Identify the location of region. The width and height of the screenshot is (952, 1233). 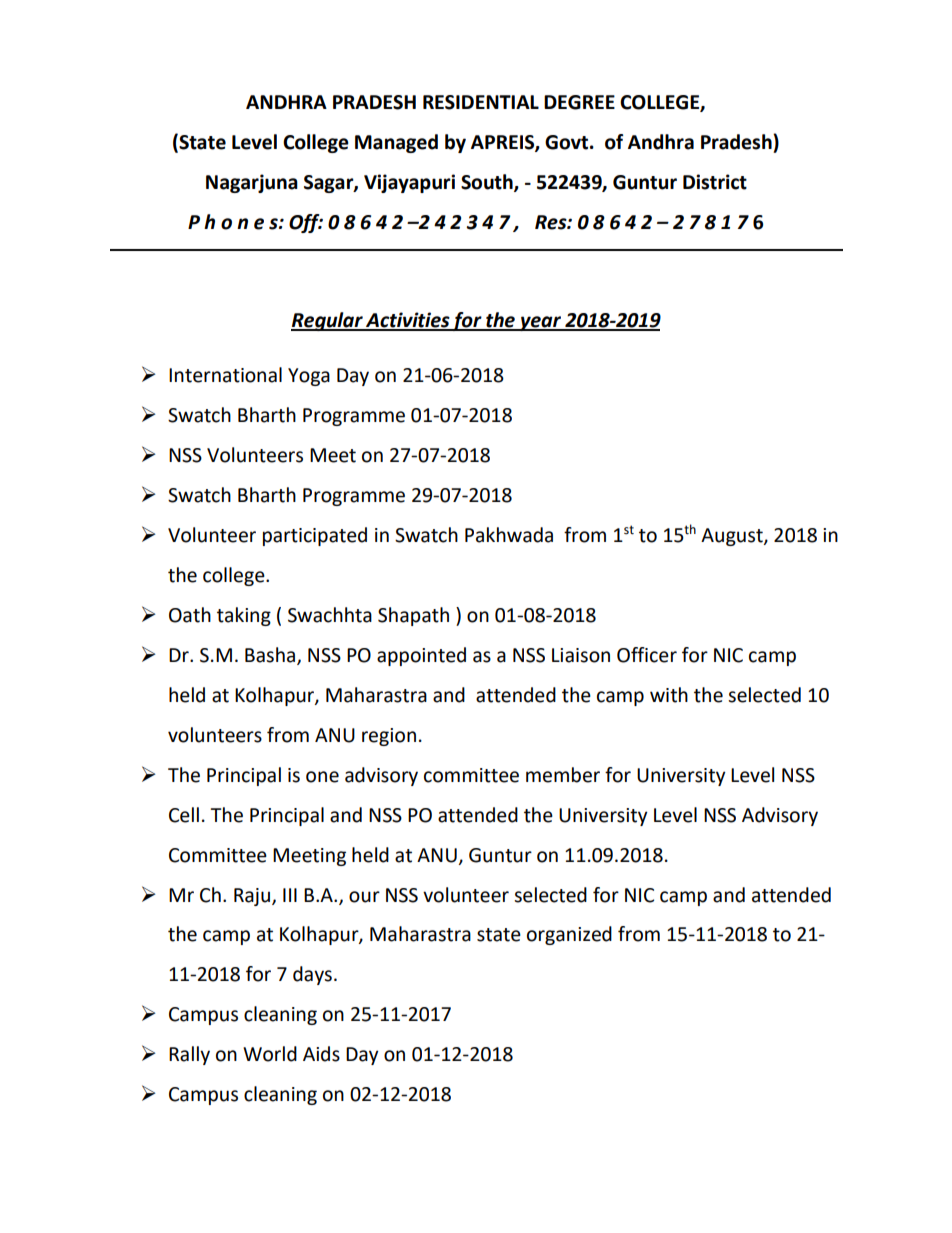
(389, 737).
